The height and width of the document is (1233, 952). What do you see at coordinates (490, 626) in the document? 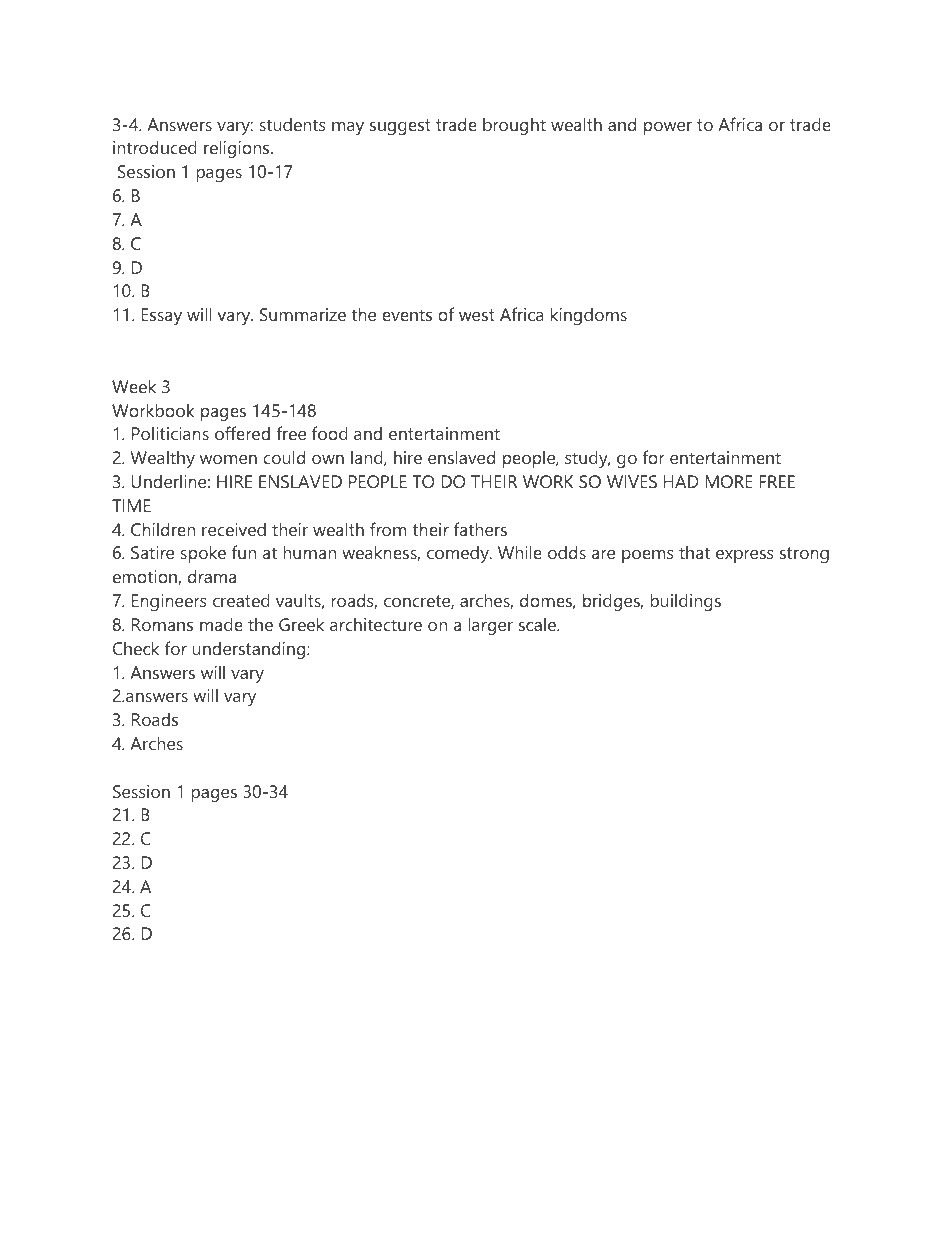
I see `larger` at bounding box center [490, 626].
